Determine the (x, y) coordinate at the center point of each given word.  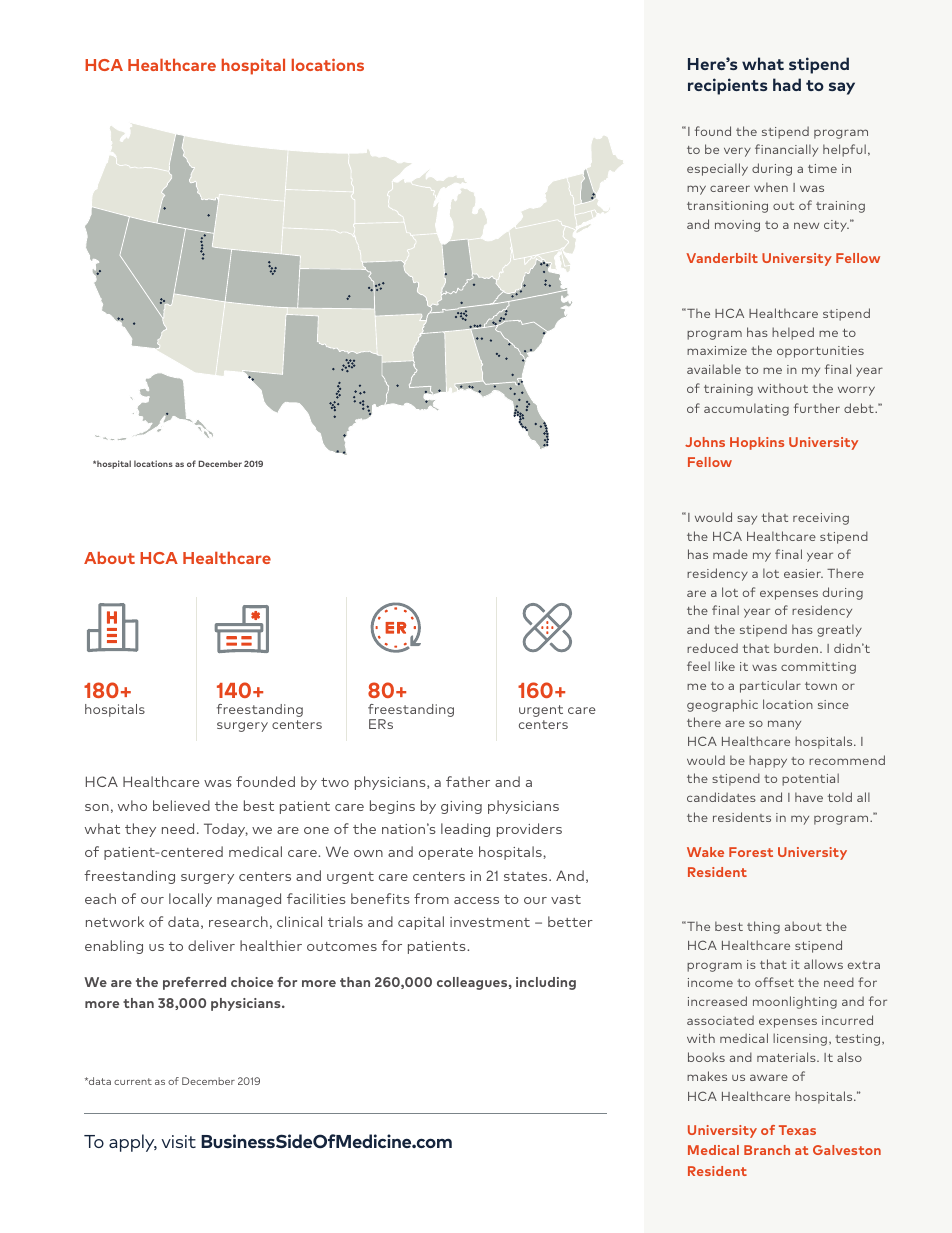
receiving (821, 519)
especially (717, 169)
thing (763, 927)
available (714, 369)
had (787, 84)
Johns (705, 442)
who (132, 805)
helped (793, 333)
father (468, 781)
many (784, 725)
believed (181, 805)
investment (490, 922)
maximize (717, 350)
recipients (728, 86)
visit (178, 1141)
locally (190, 900)
